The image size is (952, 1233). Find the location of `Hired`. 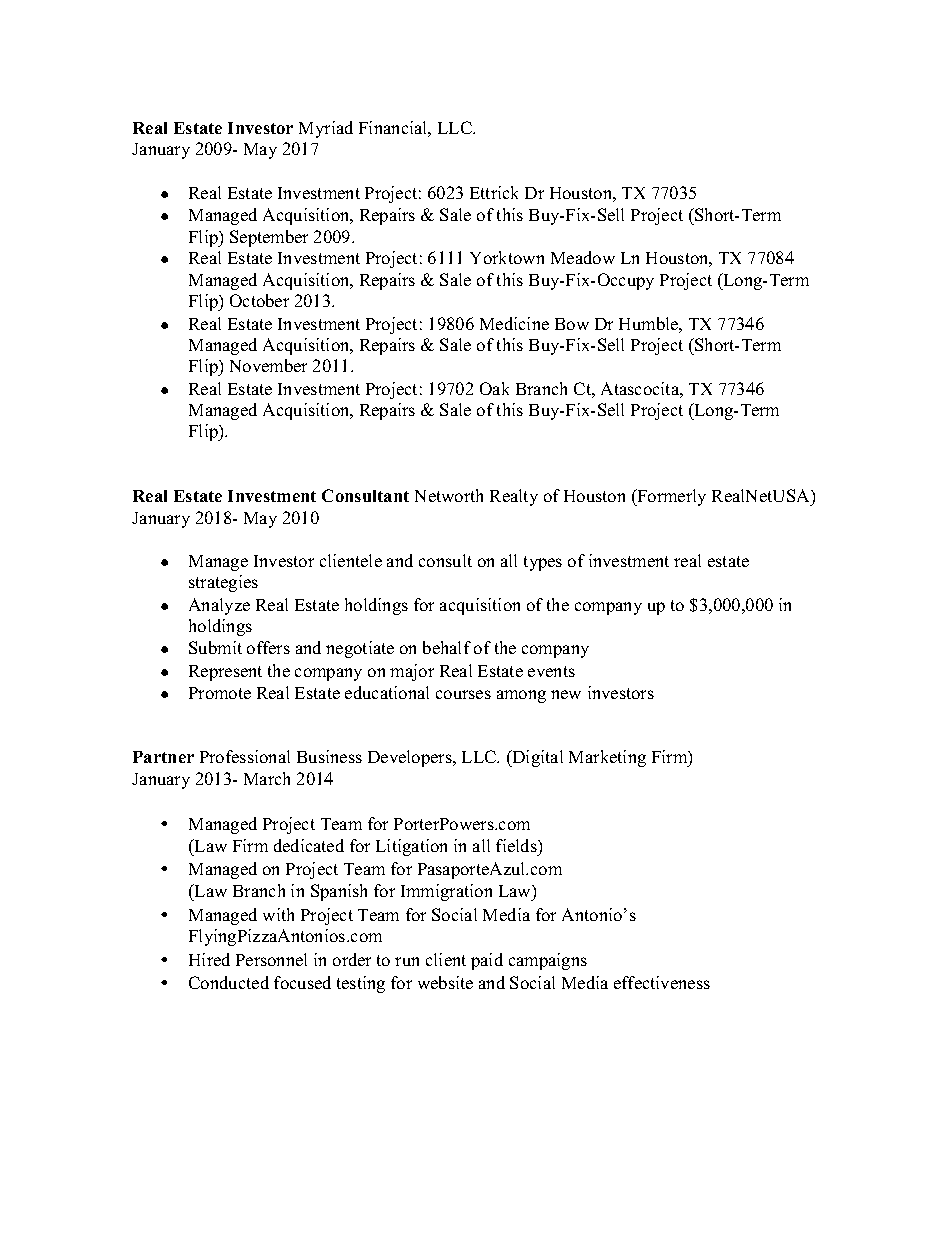

Hired is located at coordinates (209, 959).
